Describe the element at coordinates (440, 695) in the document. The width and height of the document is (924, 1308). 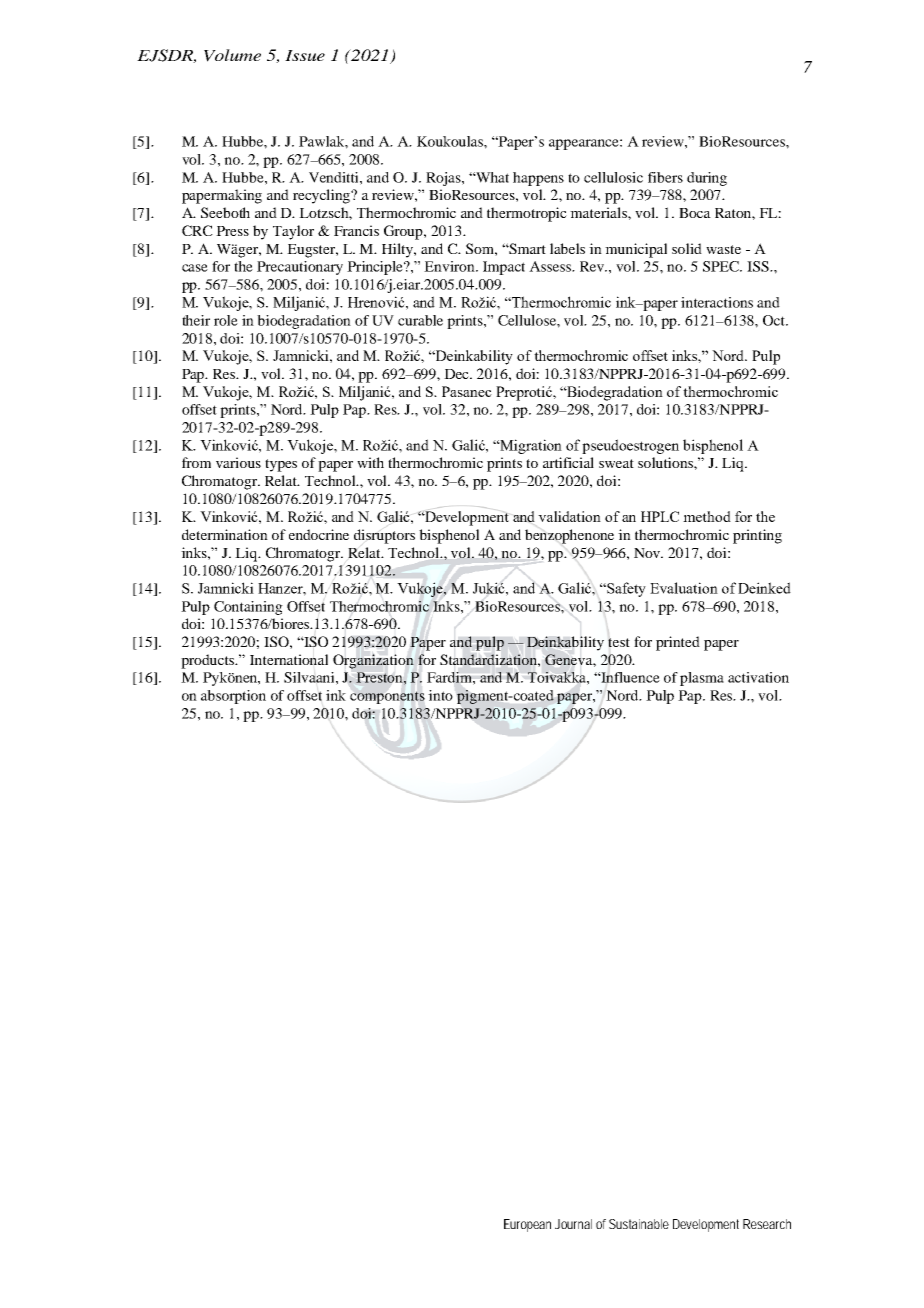
I see `into` at that location.
